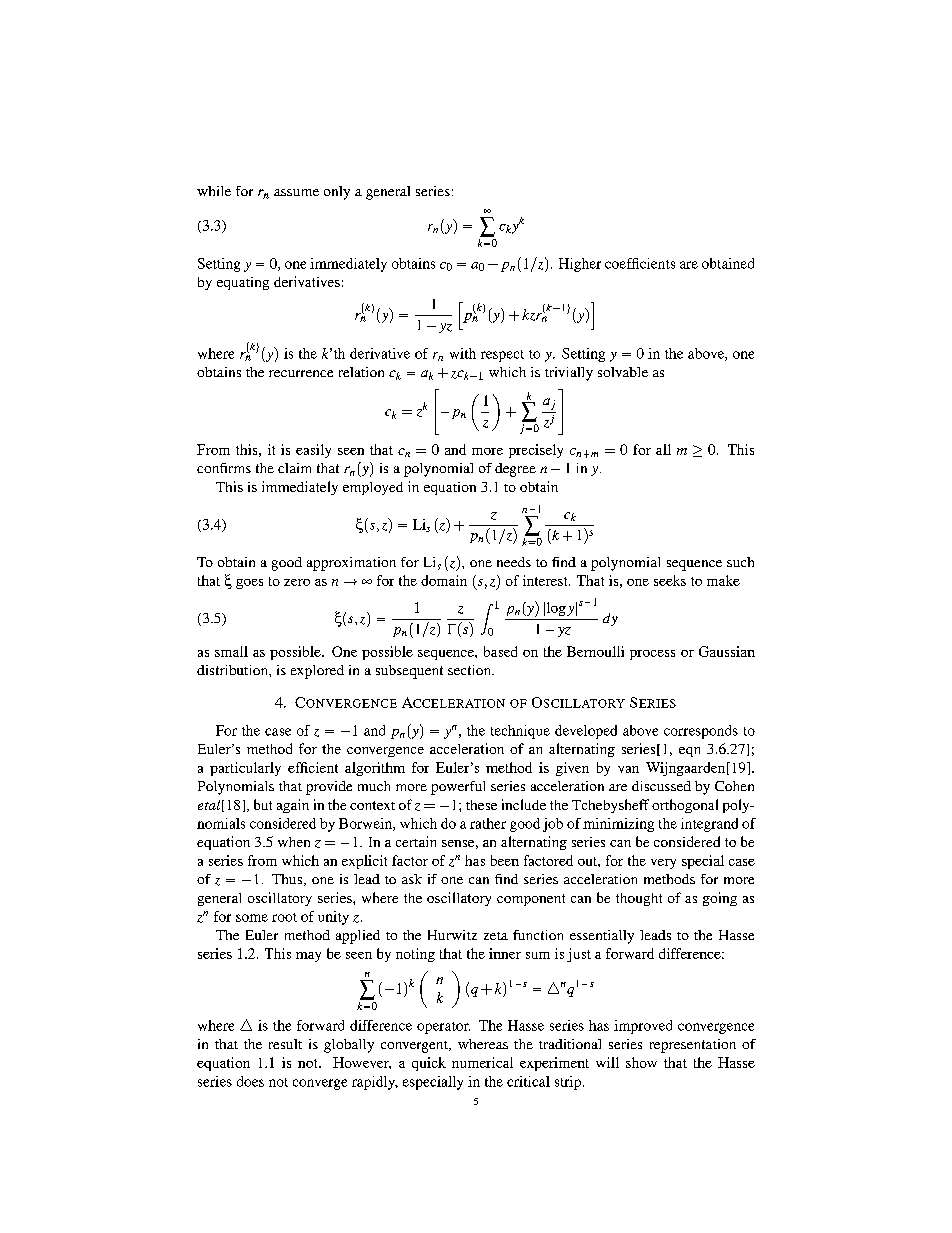 The width and height of the screenshot is (952, 1233). Describe the element at coordinates (294, 842) in the screenshot. I see `when` at that location.
